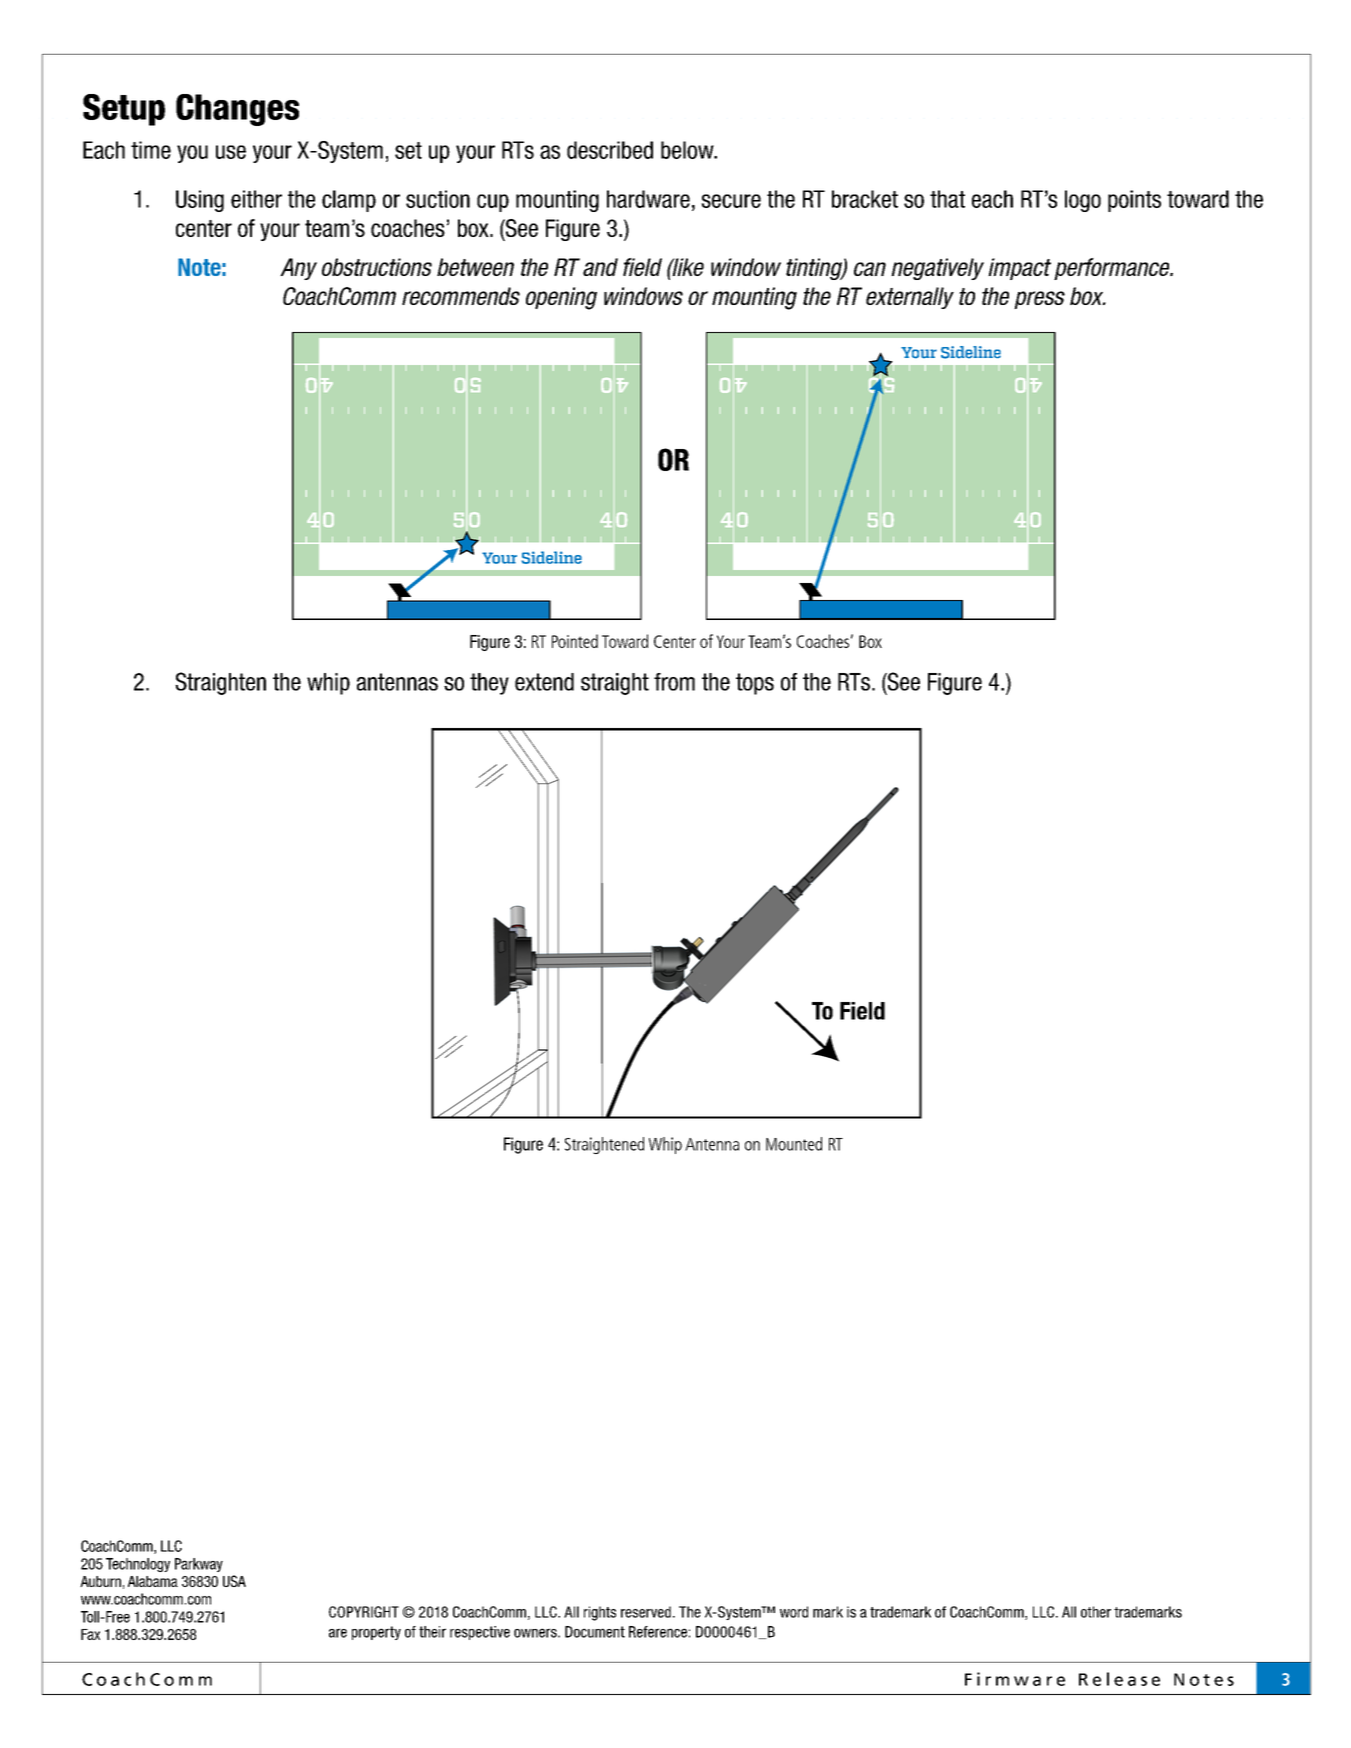 The image size is (1351, 1748). I want to click on use, so click(231, 152).
